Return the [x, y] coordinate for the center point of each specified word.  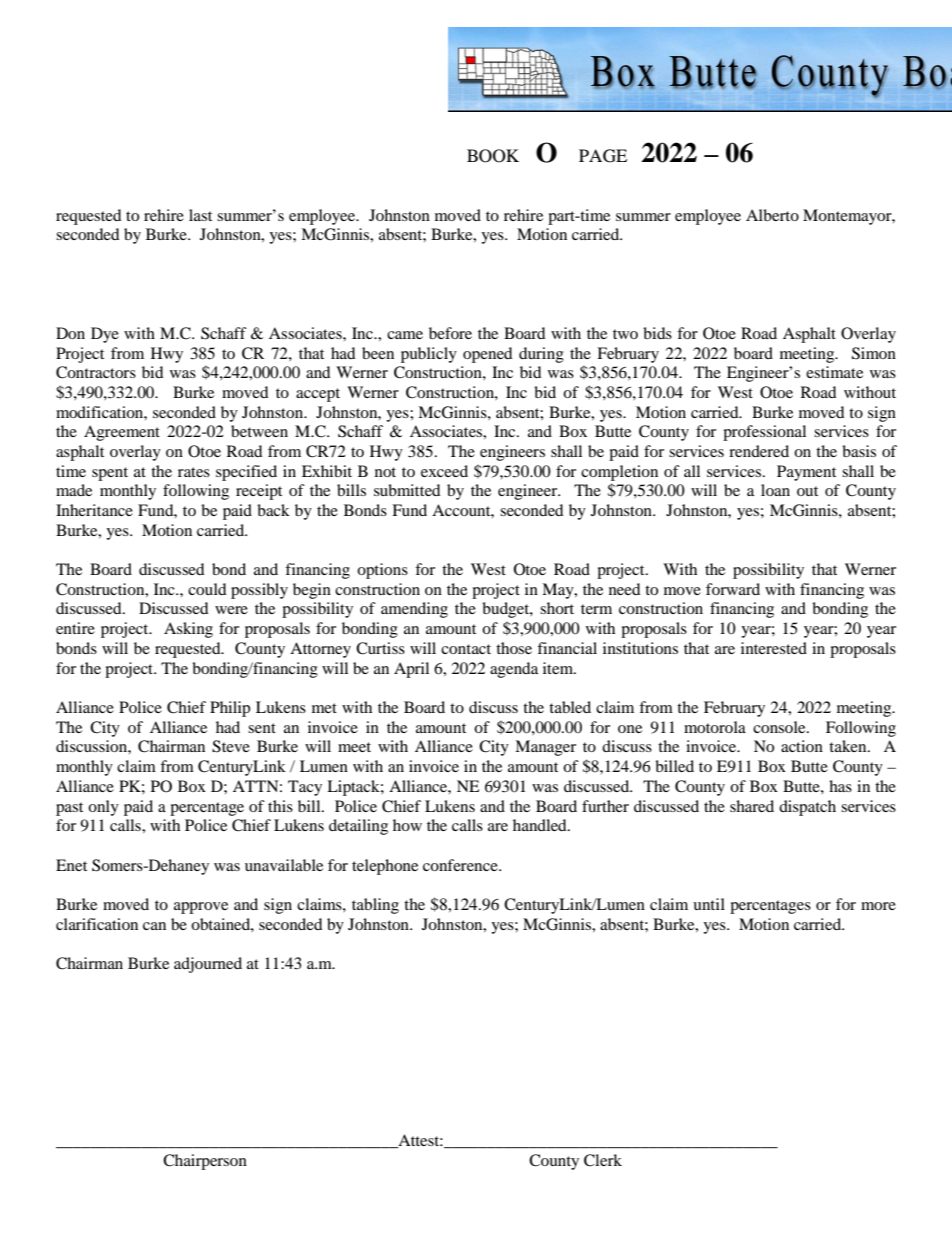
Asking [188, 630]
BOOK [493, 156]
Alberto [772, 215]
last [200, 215]
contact [466, 649]
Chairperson [205, 1162]
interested [774, 648]
